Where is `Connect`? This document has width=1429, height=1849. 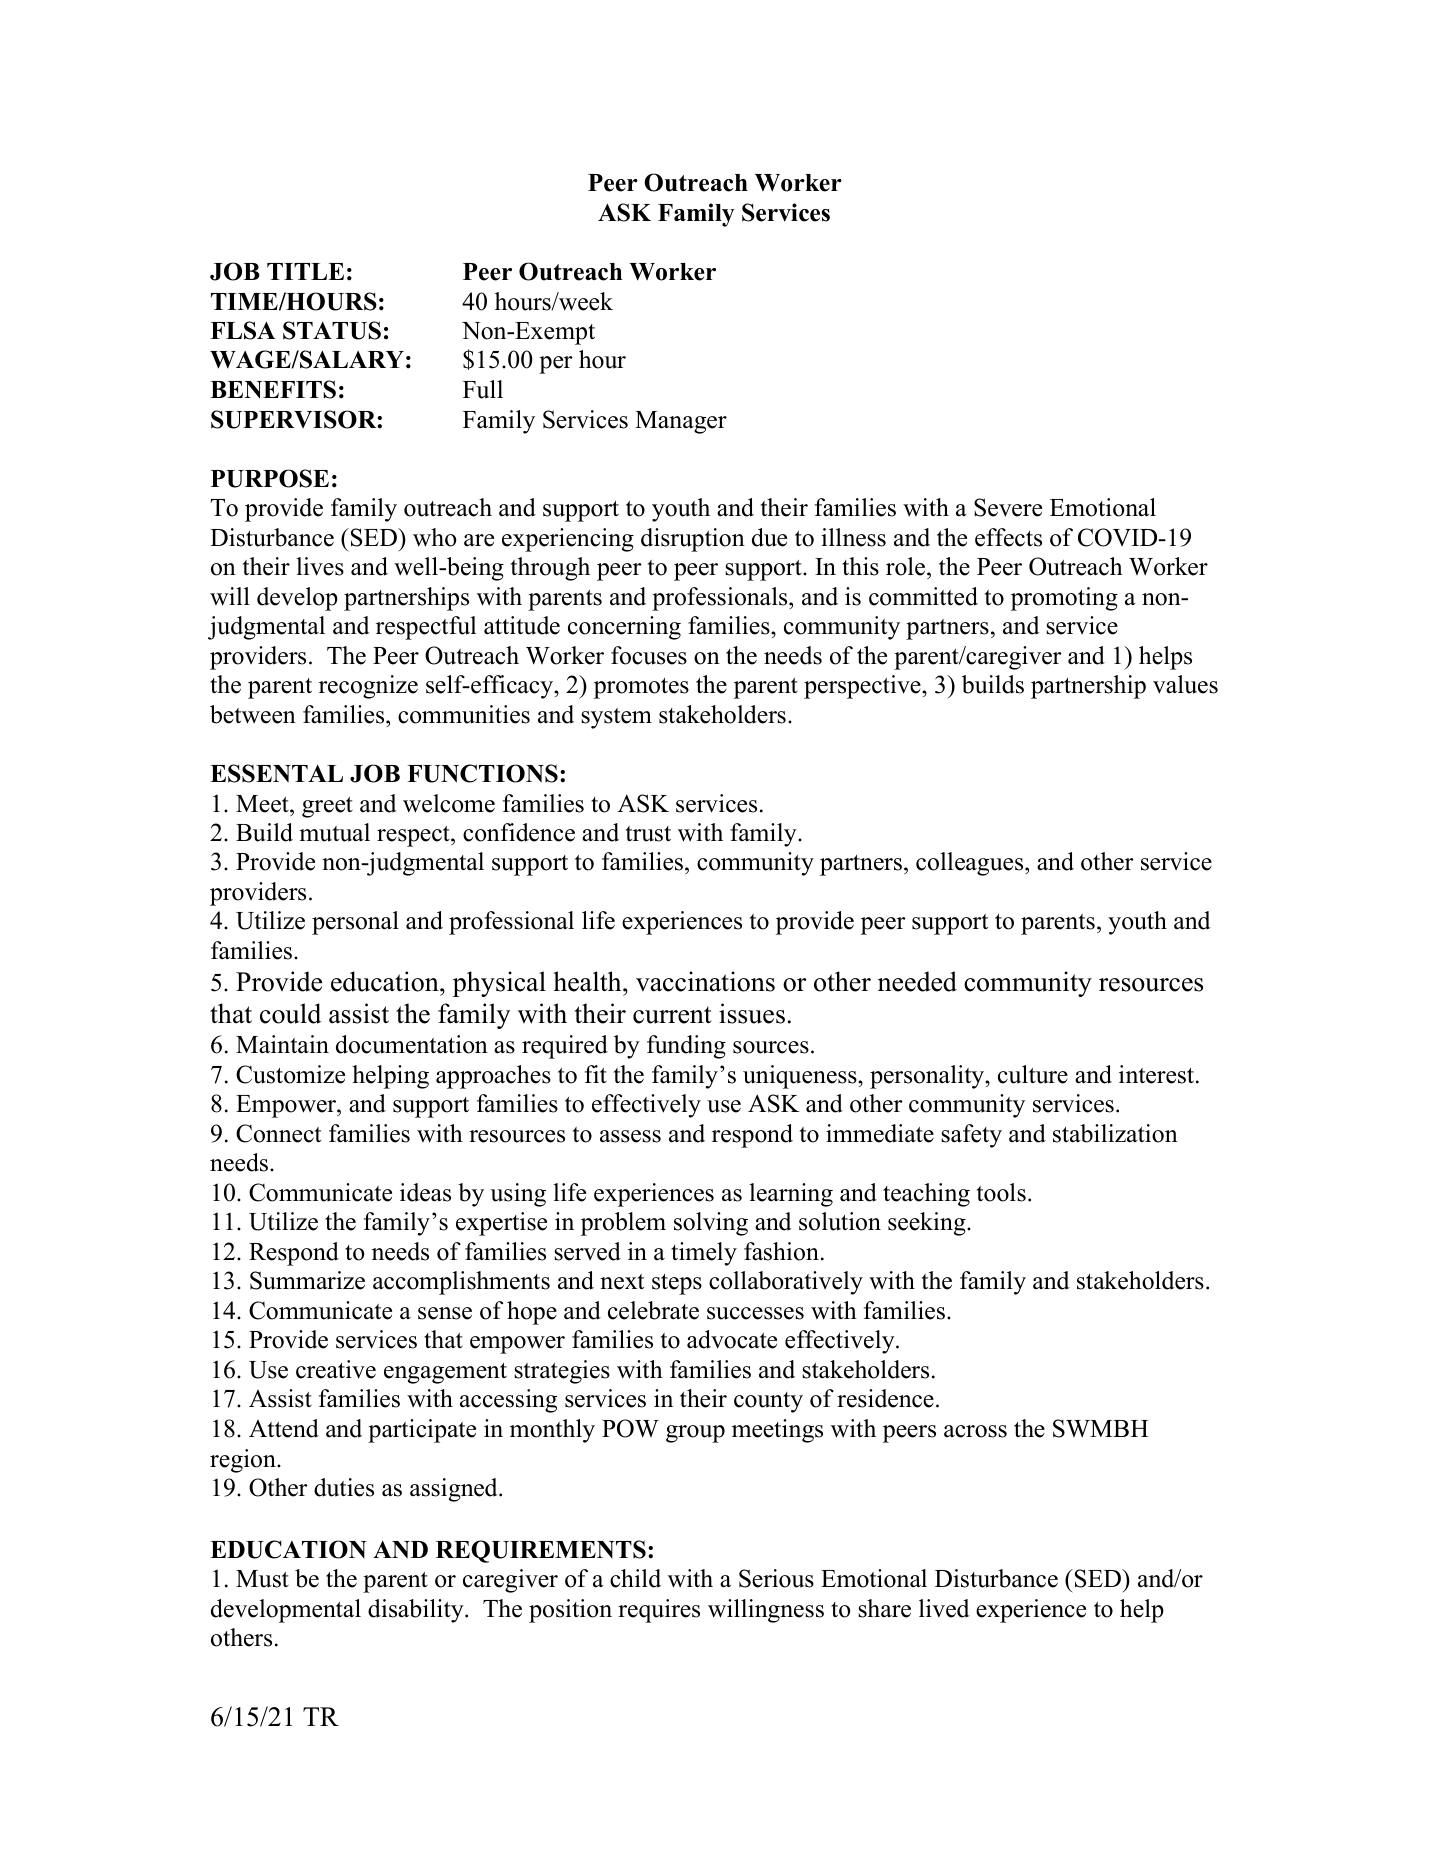 Connect is located at coordinates (278, 1133).
